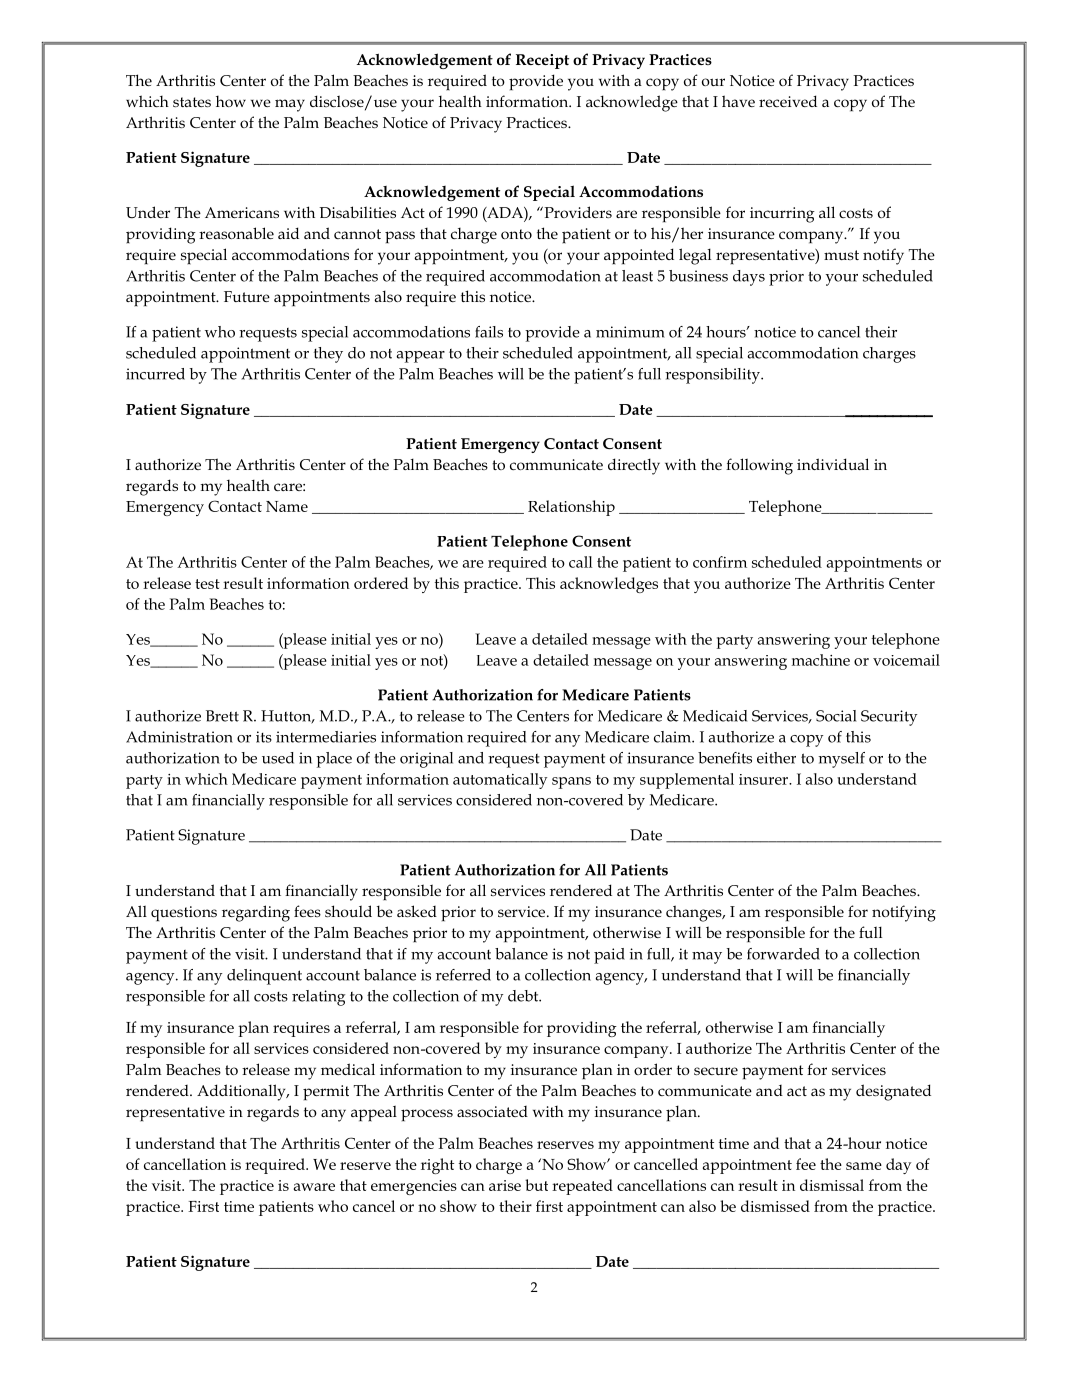 The width and height of the page is (1068, 1382). What do you see at coordinates (192, 102) in the page?
I see `states` at bounding box center [192, 102].
